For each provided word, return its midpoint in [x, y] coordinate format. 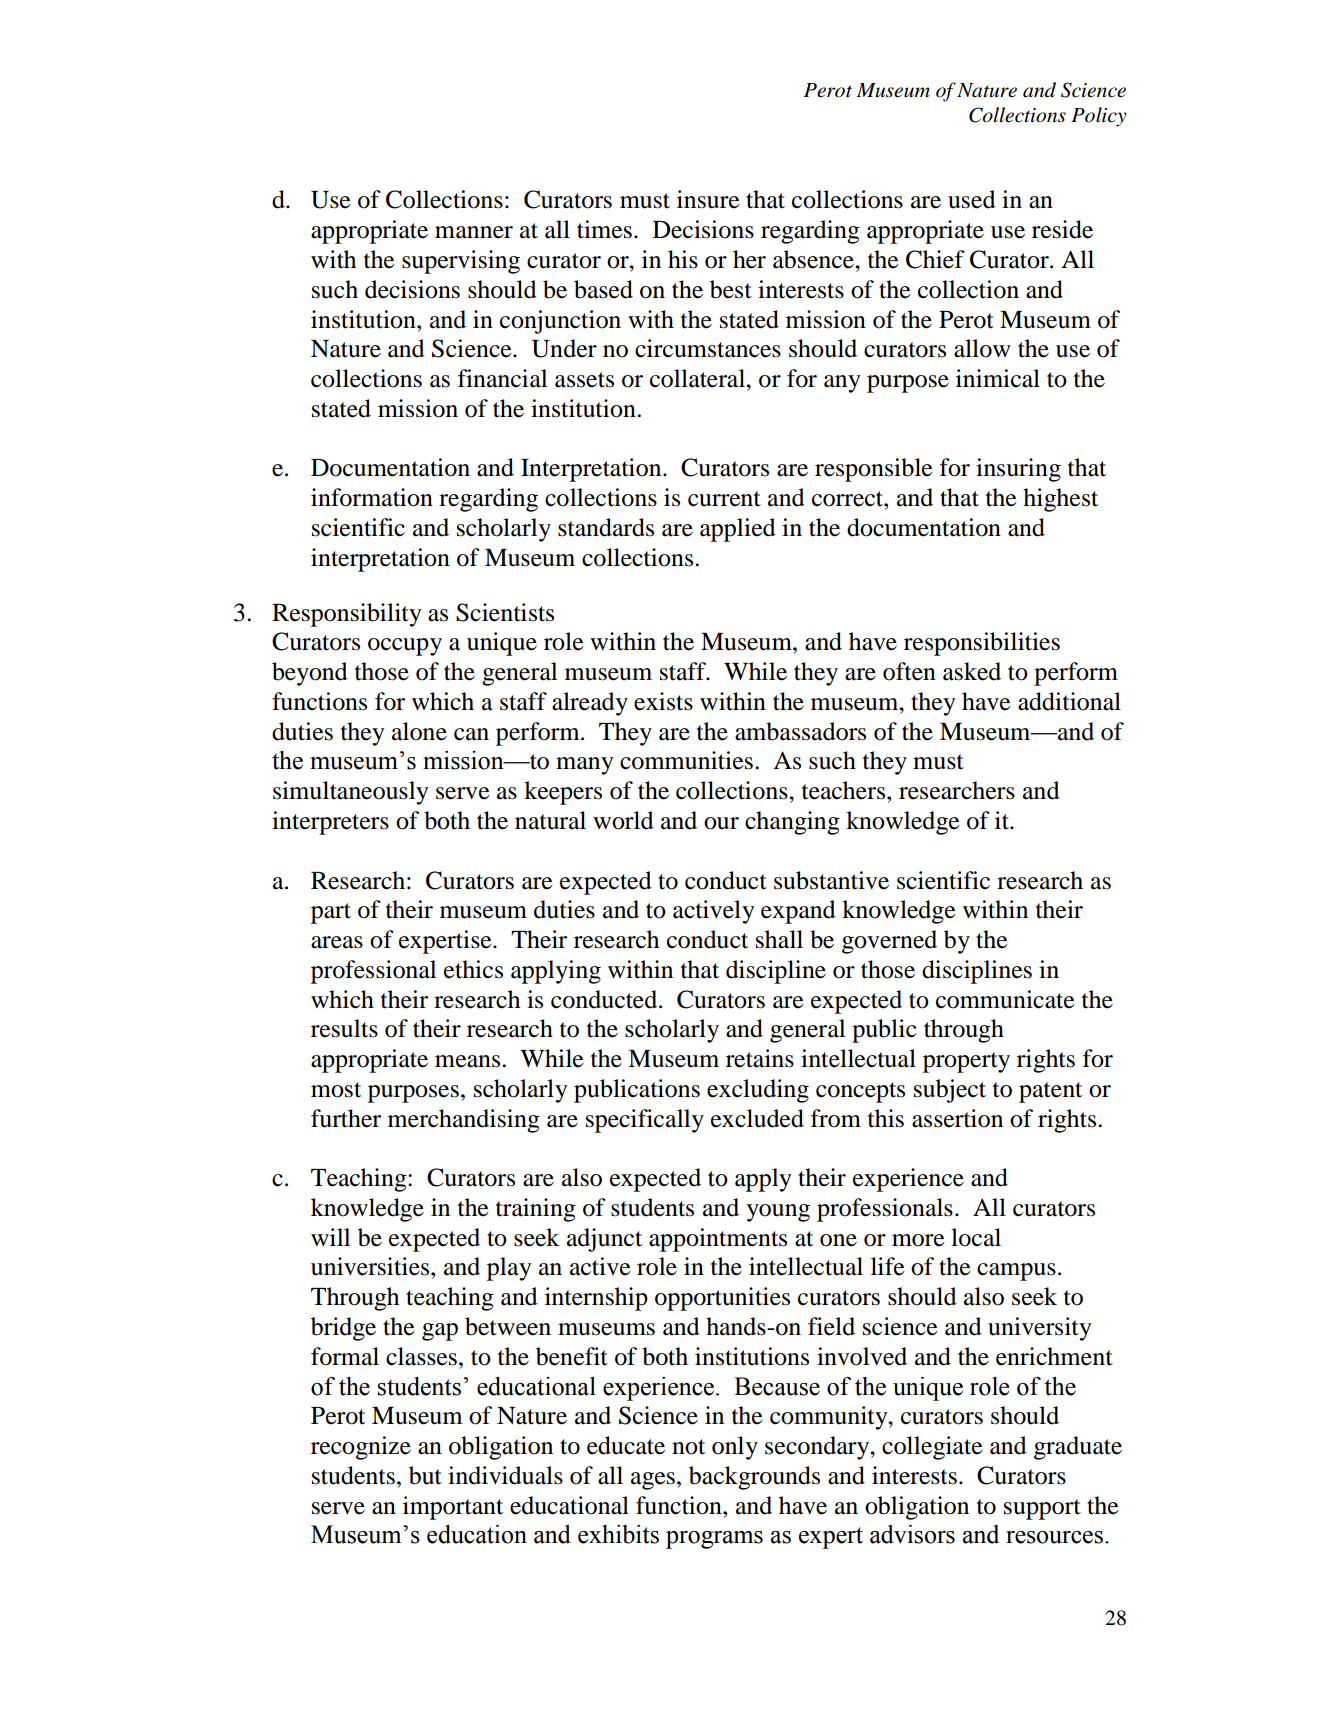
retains [760, 1058]
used [972, 199]
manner [474, 232]
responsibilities [982, 644]
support [1042, 1509]
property [966, 1062]
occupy [405, 647]
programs [714, 1540]
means [469, 1061]
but [425, 1475]
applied [738, 530]
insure [708, 199]
